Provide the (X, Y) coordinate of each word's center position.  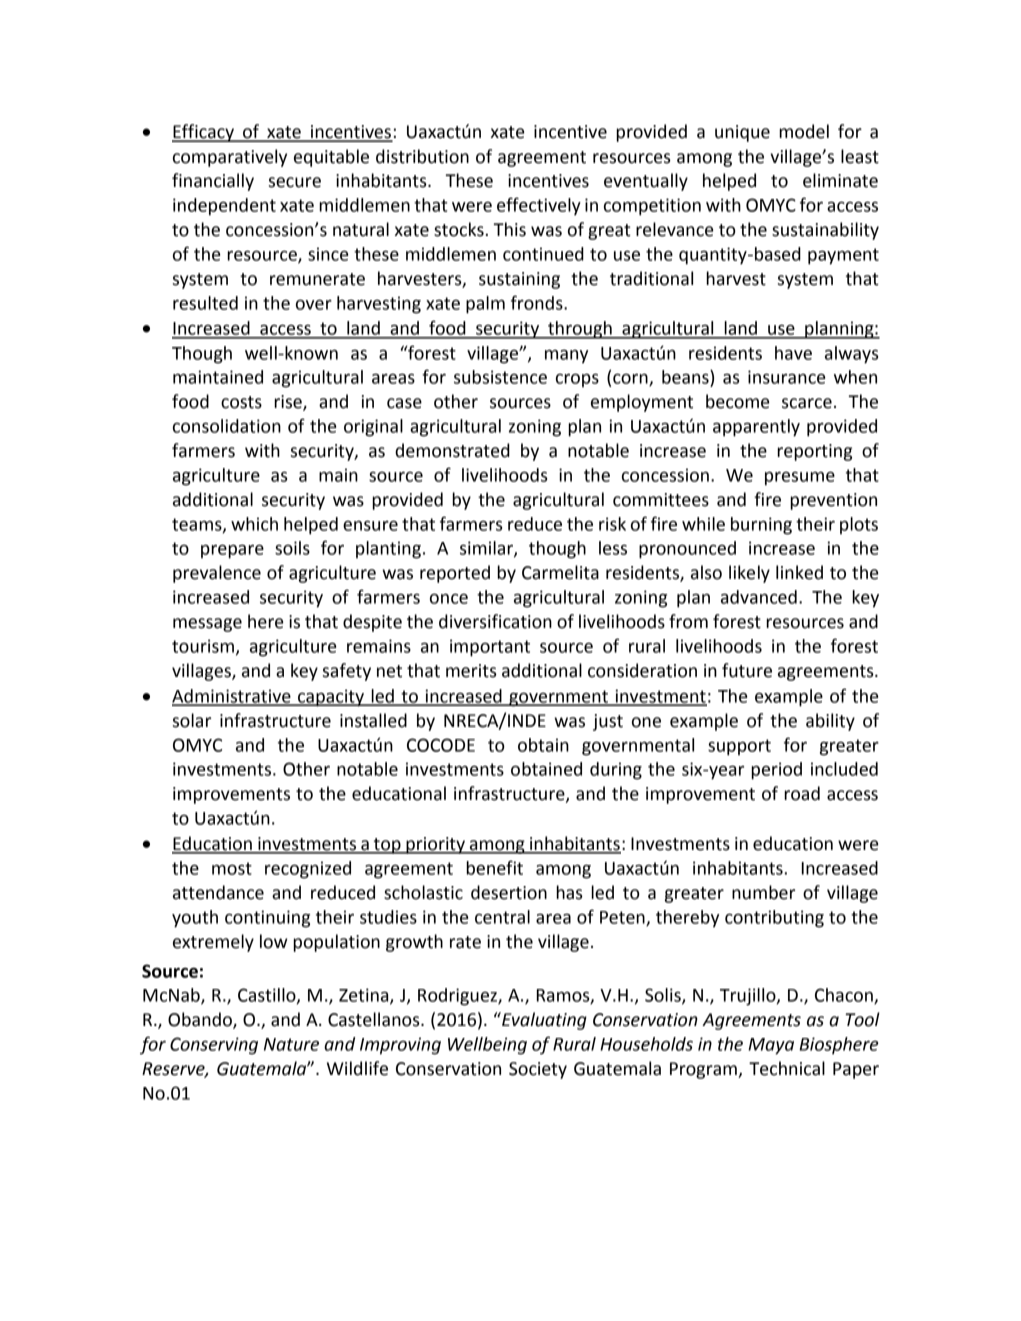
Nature (291, 1044)
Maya (771, 1046)
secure (295, 182)
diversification (495, 621)
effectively (539, 206)
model (804, 131)
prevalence (217, 574)
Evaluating (543, 1021)
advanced (759, 597)
